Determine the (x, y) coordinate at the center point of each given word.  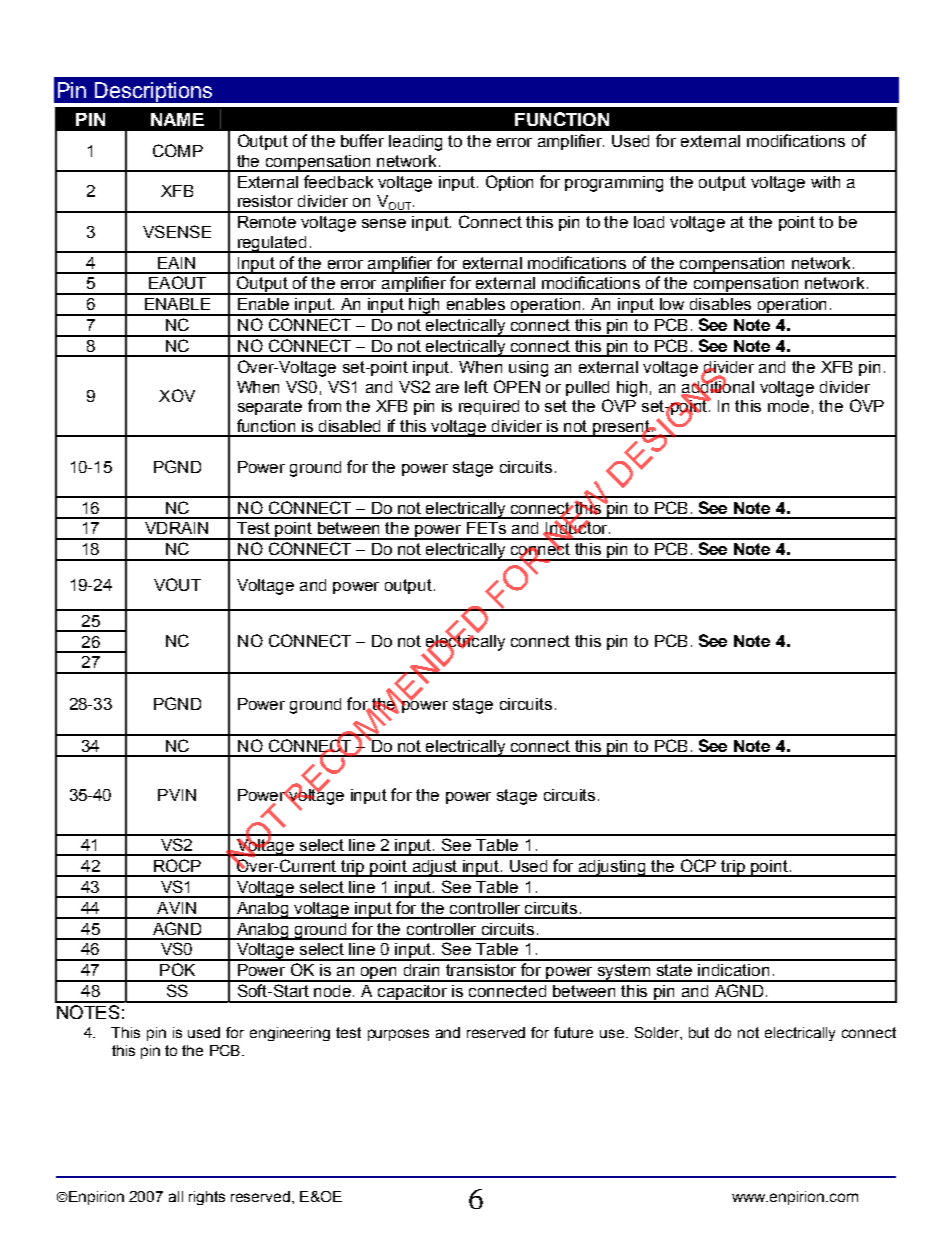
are (447, 388)
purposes (398, 1035)
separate (270, 407)
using (528, 369)
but (699, 1032)
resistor (265, 201)
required (489, 407)
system (624, 973)
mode (788, 406)
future (573, 1032)
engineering (290, 1034)
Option (509, 183)
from (324, 405)
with (825, 182)
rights (207, 1198)
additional (718, 386)
